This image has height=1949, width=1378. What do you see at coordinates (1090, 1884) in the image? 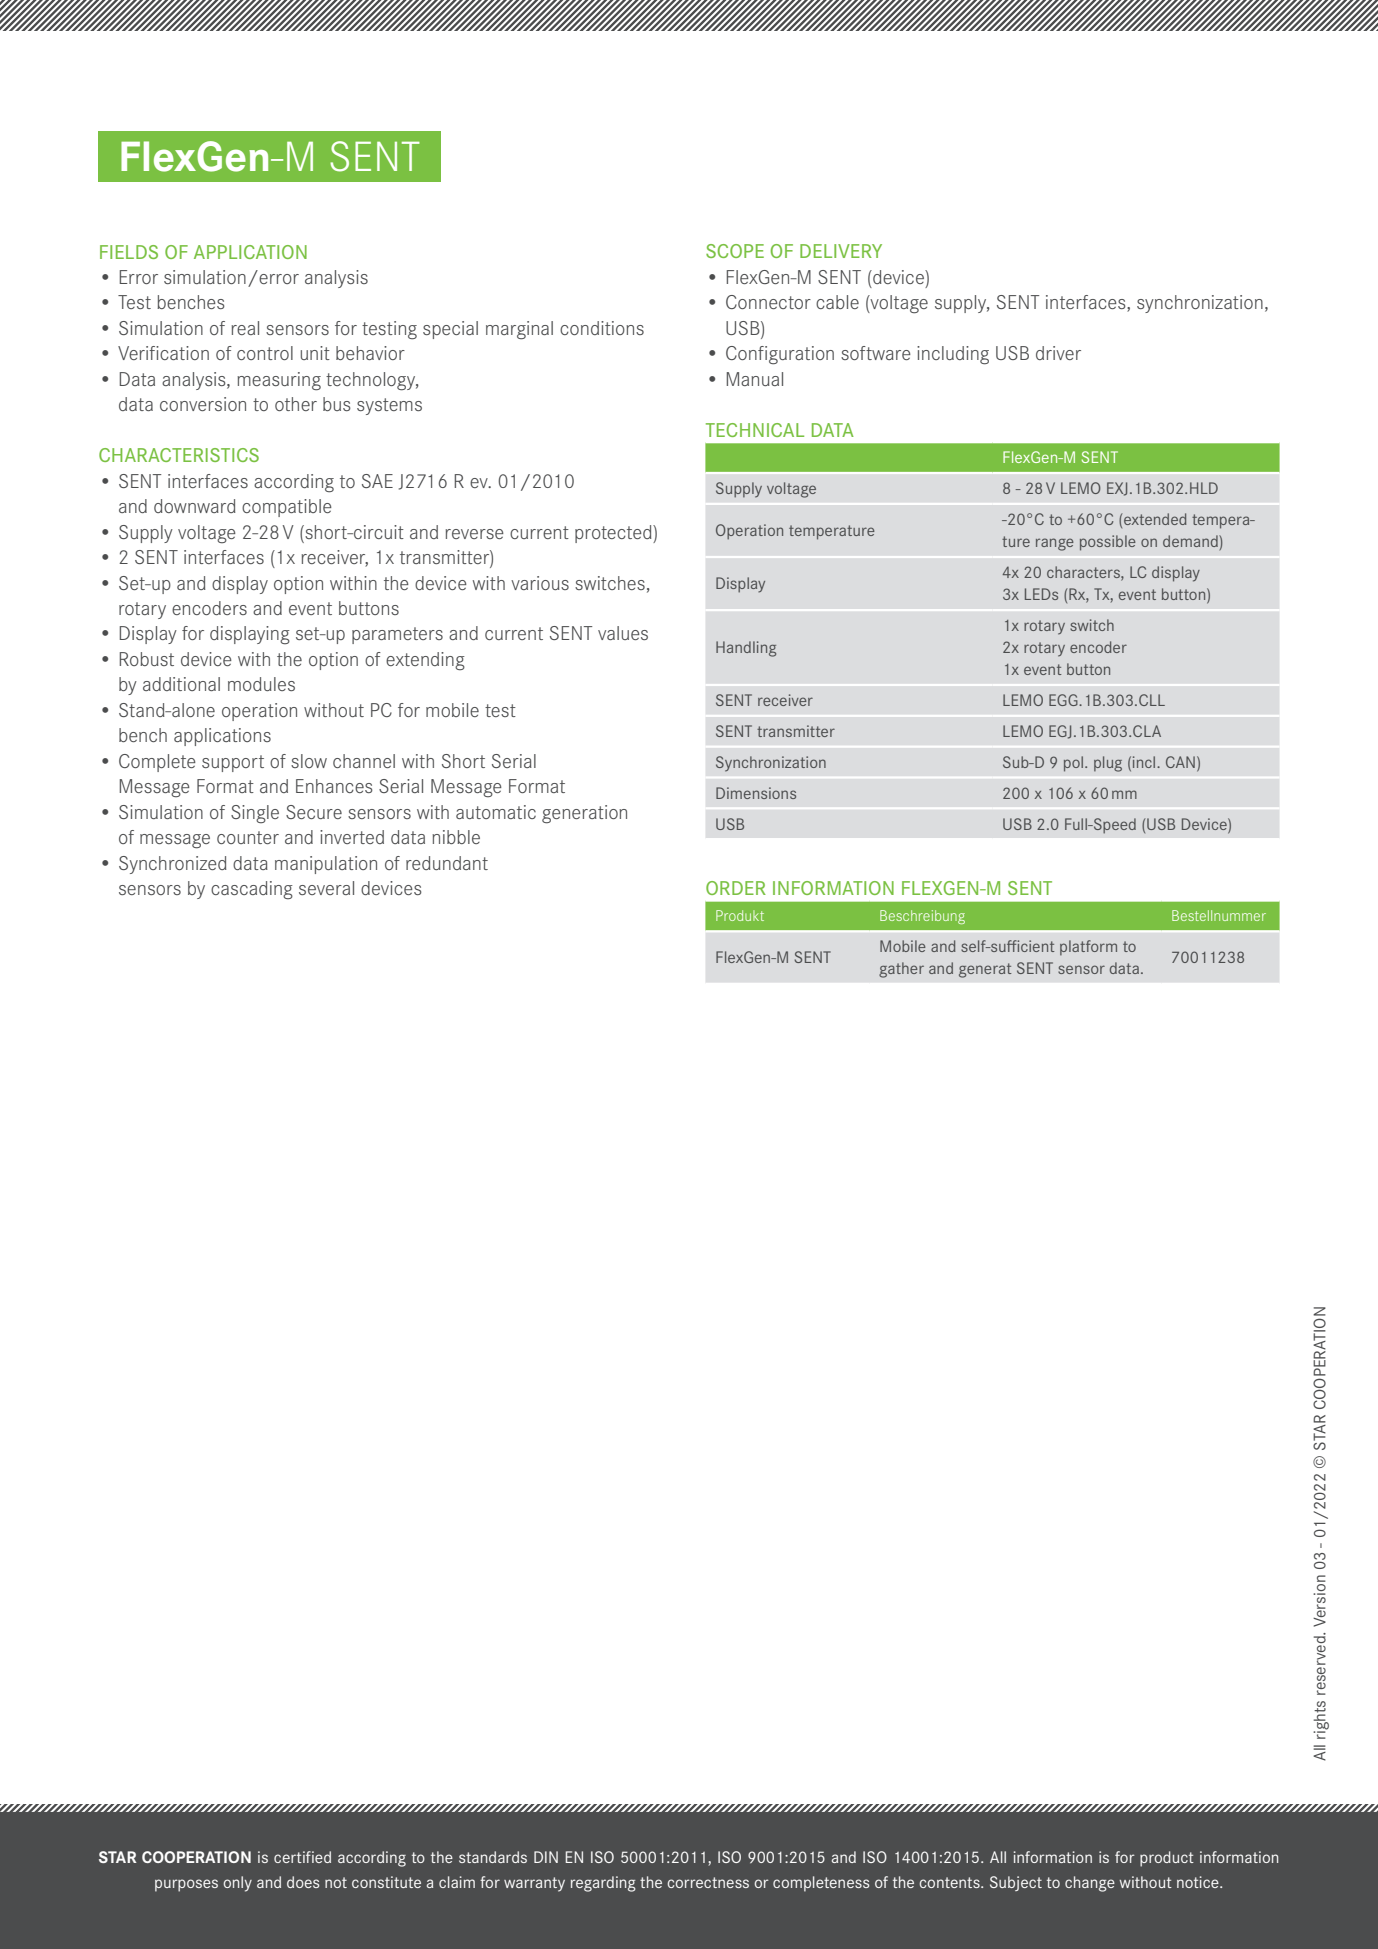
I see `change` at bounding box center [1090, 1884].
